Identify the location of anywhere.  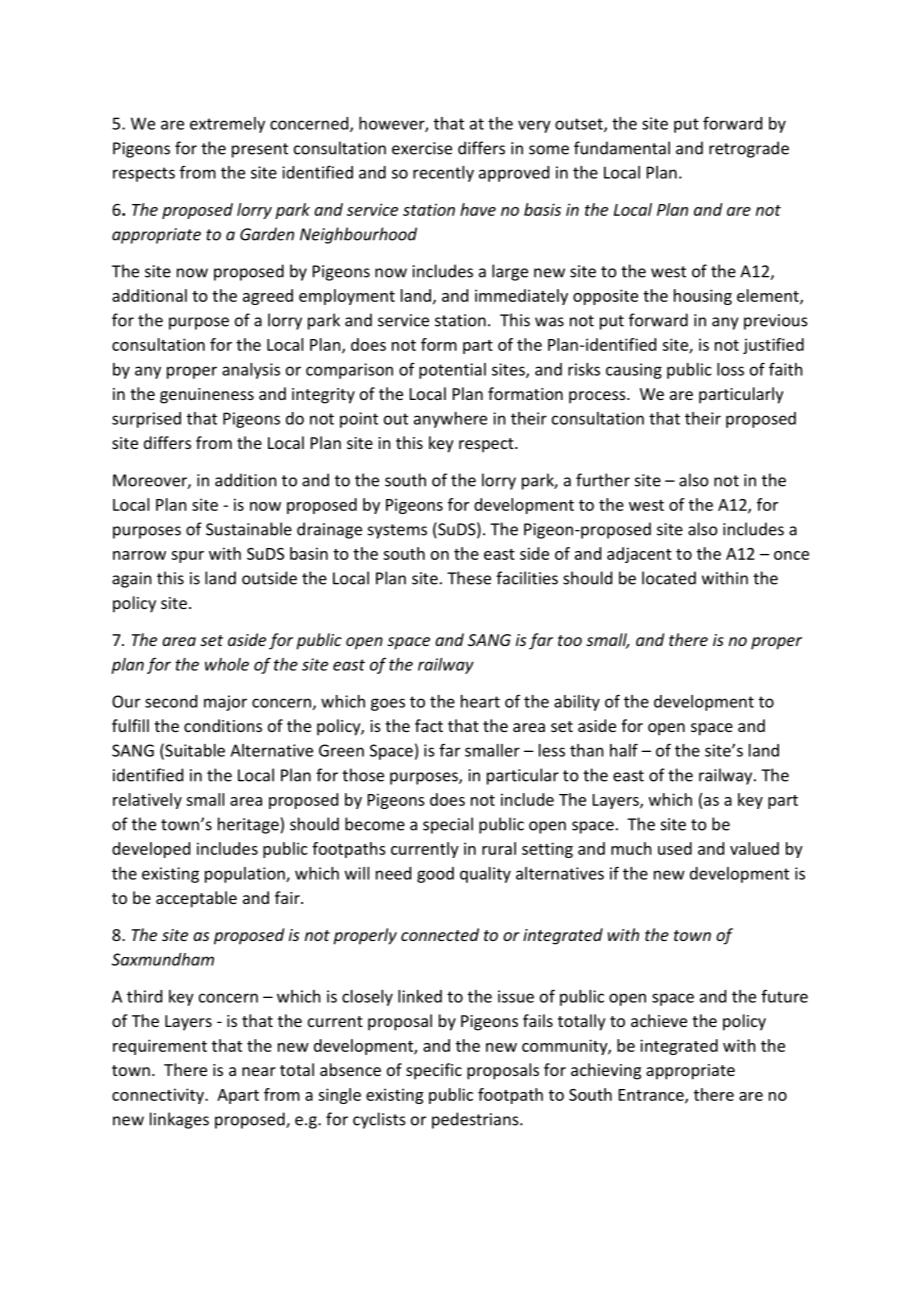
(450, 420).
